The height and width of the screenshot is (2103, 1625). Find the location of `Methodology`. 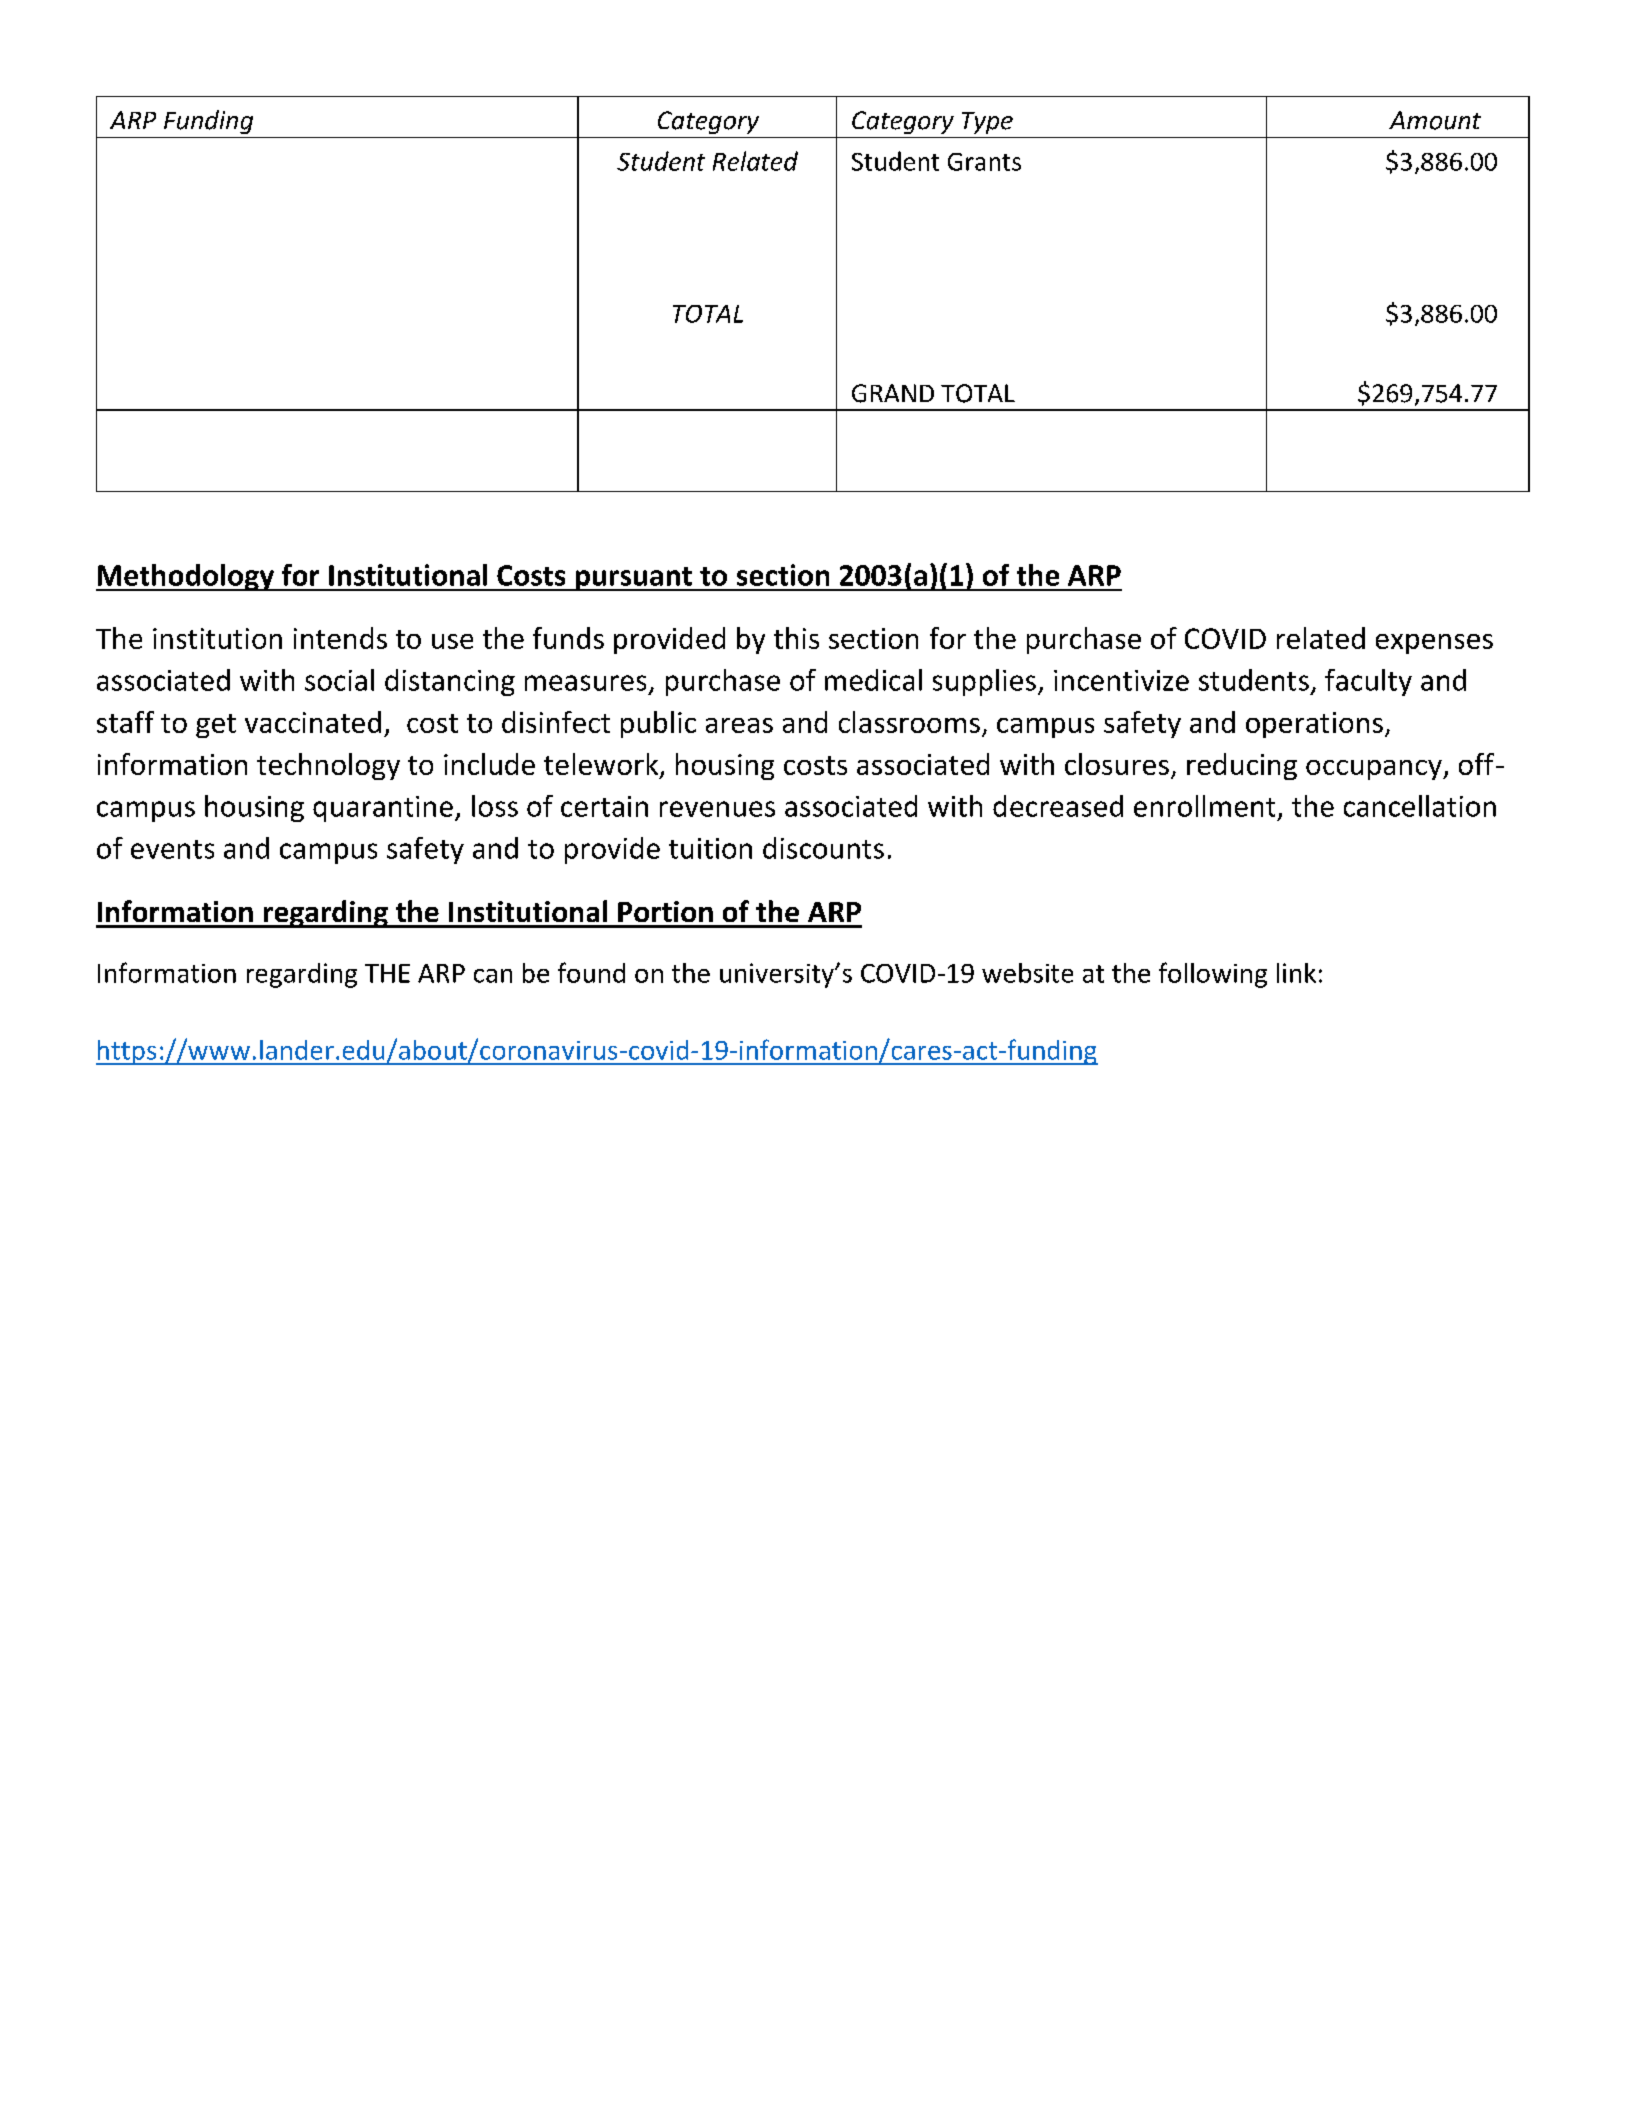

Methodology is located at coordinates (186, 577).
